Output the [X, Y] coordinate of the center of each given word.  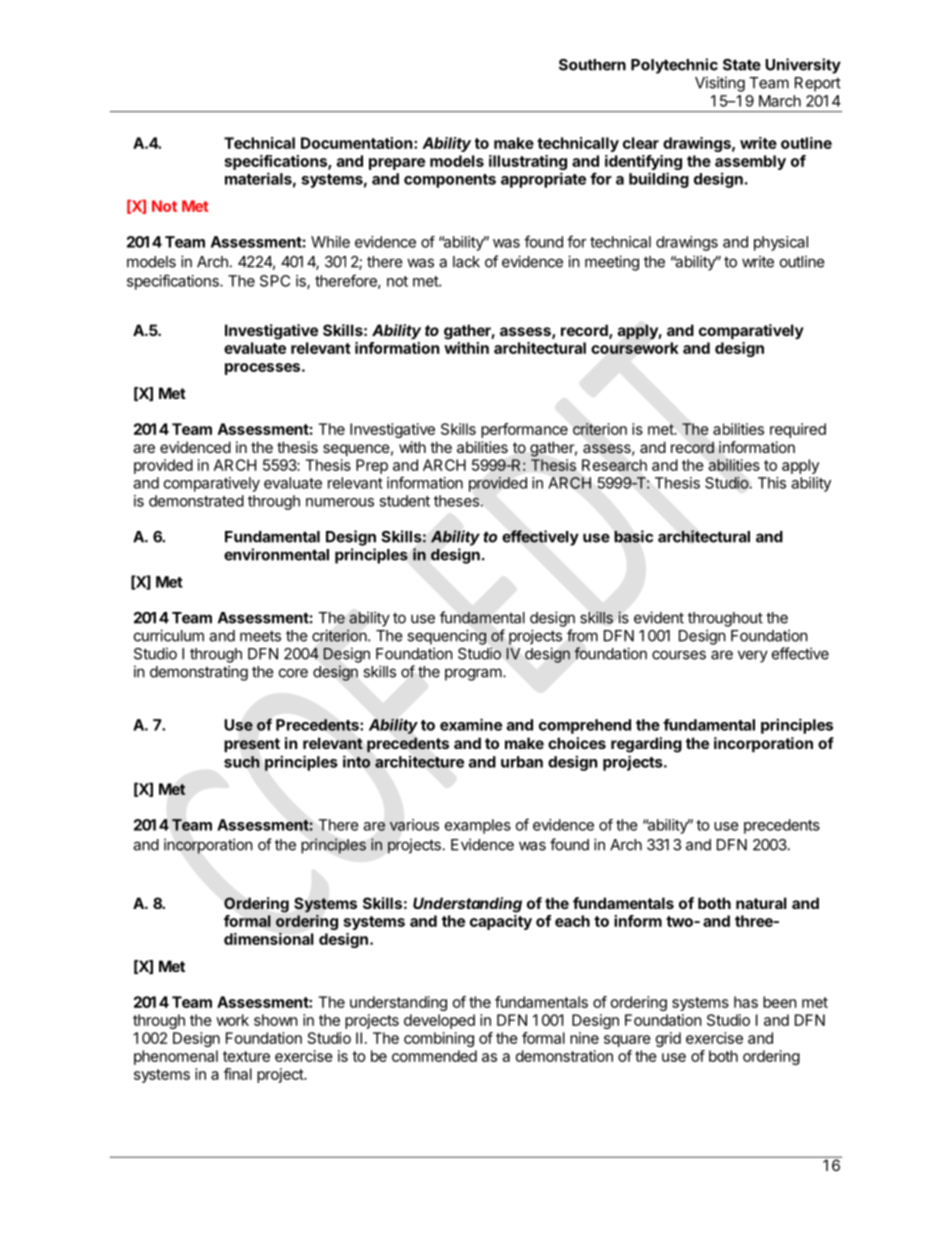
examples [478, 826]
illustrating [528, 162]
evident [659, 617]
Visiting [720, 84]
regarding [646, 745]
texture [246, 1056]
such [242, 762]
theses [456, 501]
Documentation [356, 143]
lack [466, 262]
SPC [275, 281]
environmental [276, 554]
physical [781, 243]
